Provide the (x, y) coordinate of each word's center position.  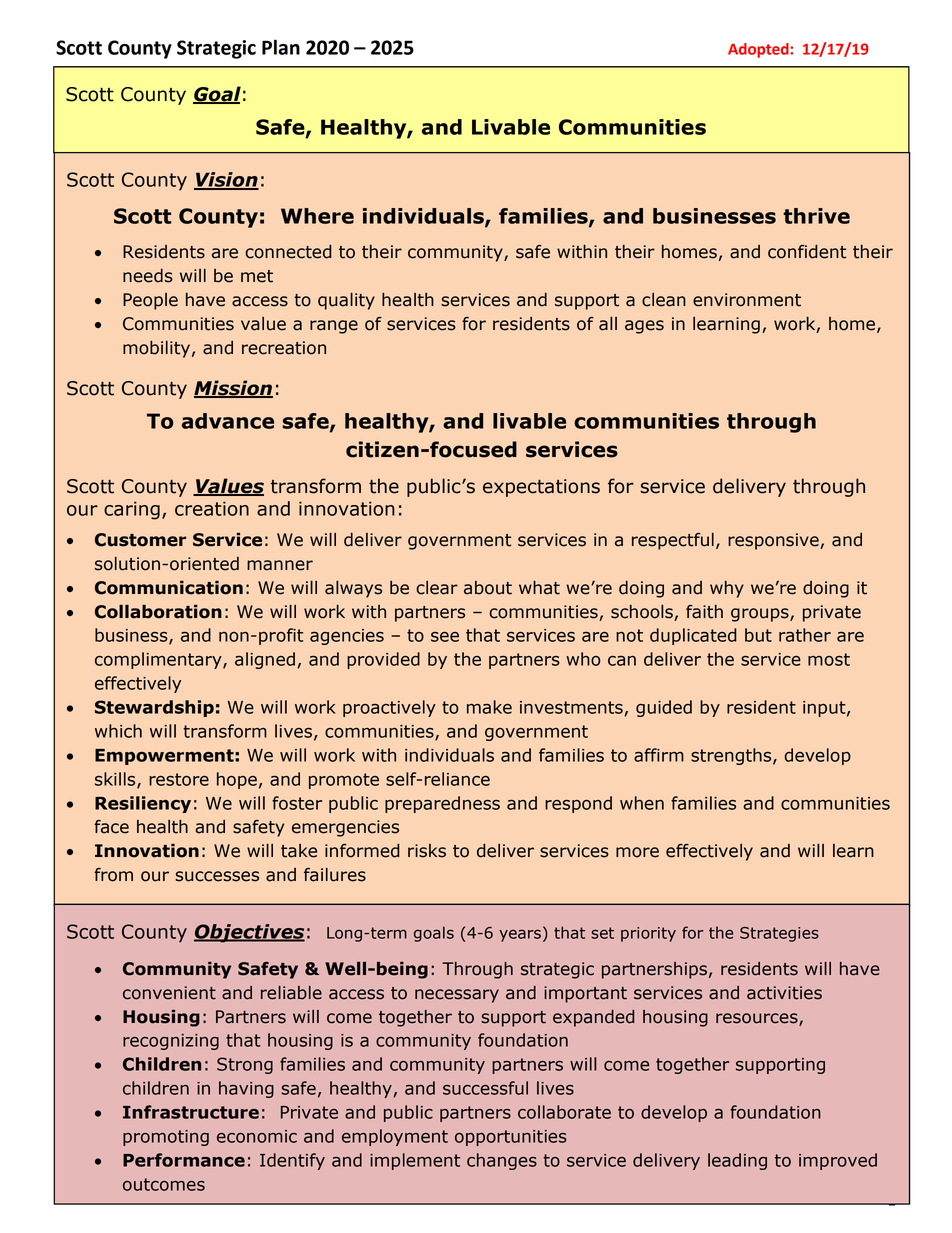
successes (217, 876)
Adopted (759, 50)
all (608, 324)
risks (427, 851)
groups (761, 615)
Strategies (779, 934)
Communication (169, 588)
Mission (233, 389)
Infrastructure (191, 1112)
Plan (281, 47)
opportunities (511, 1138)
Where (317, 216)
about (488, 588)
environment (747, 300)
